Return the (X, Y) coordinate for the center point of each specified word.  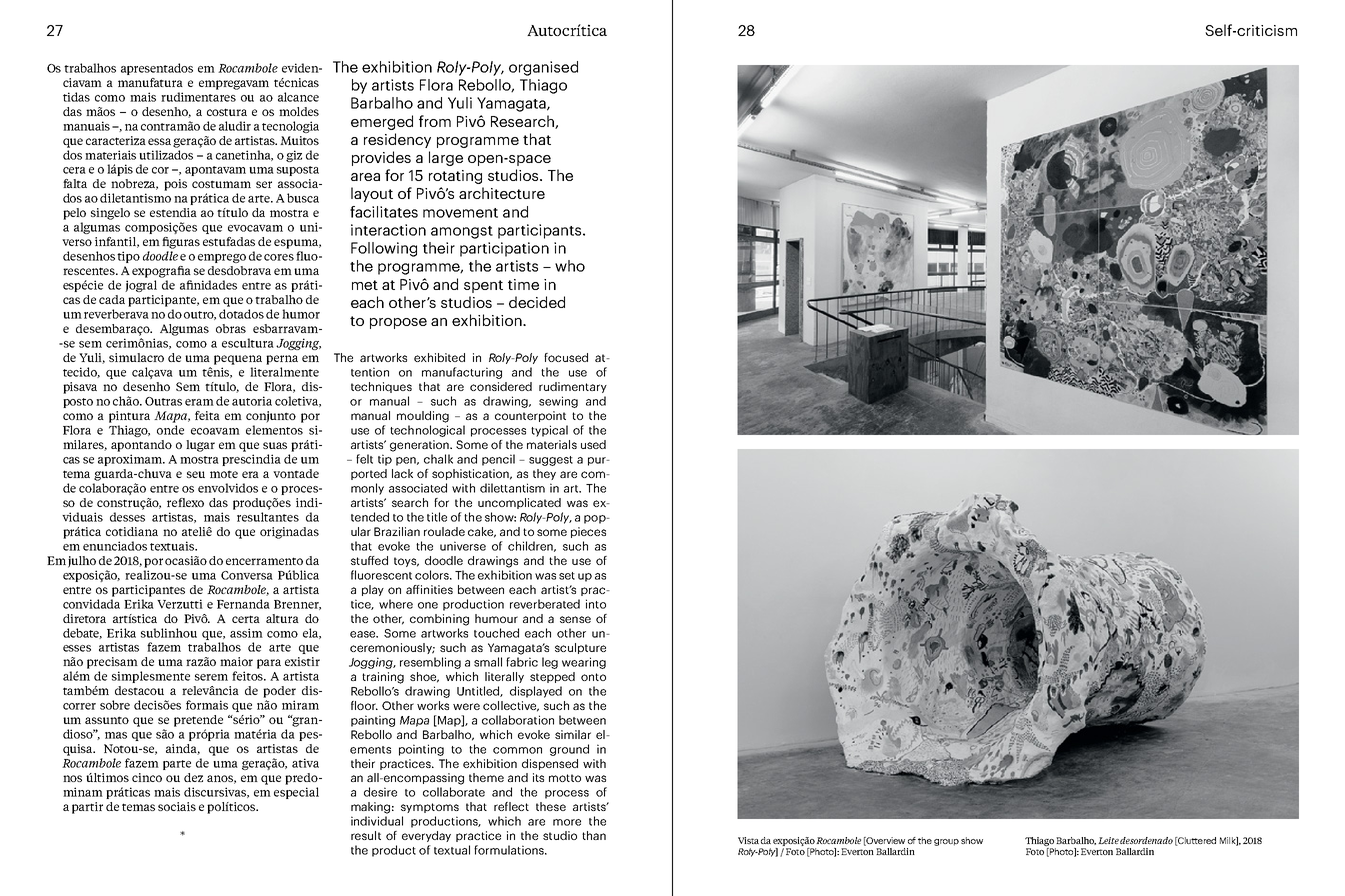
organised (543, 68)
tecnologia (290, 127)
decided (537, 302)
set (567, 576)
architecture (502, 193)
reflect (511, 806)
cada (112, 299)
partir (87, 808)
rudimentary (573, 387)
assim (246, 633)
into (596, 604)
